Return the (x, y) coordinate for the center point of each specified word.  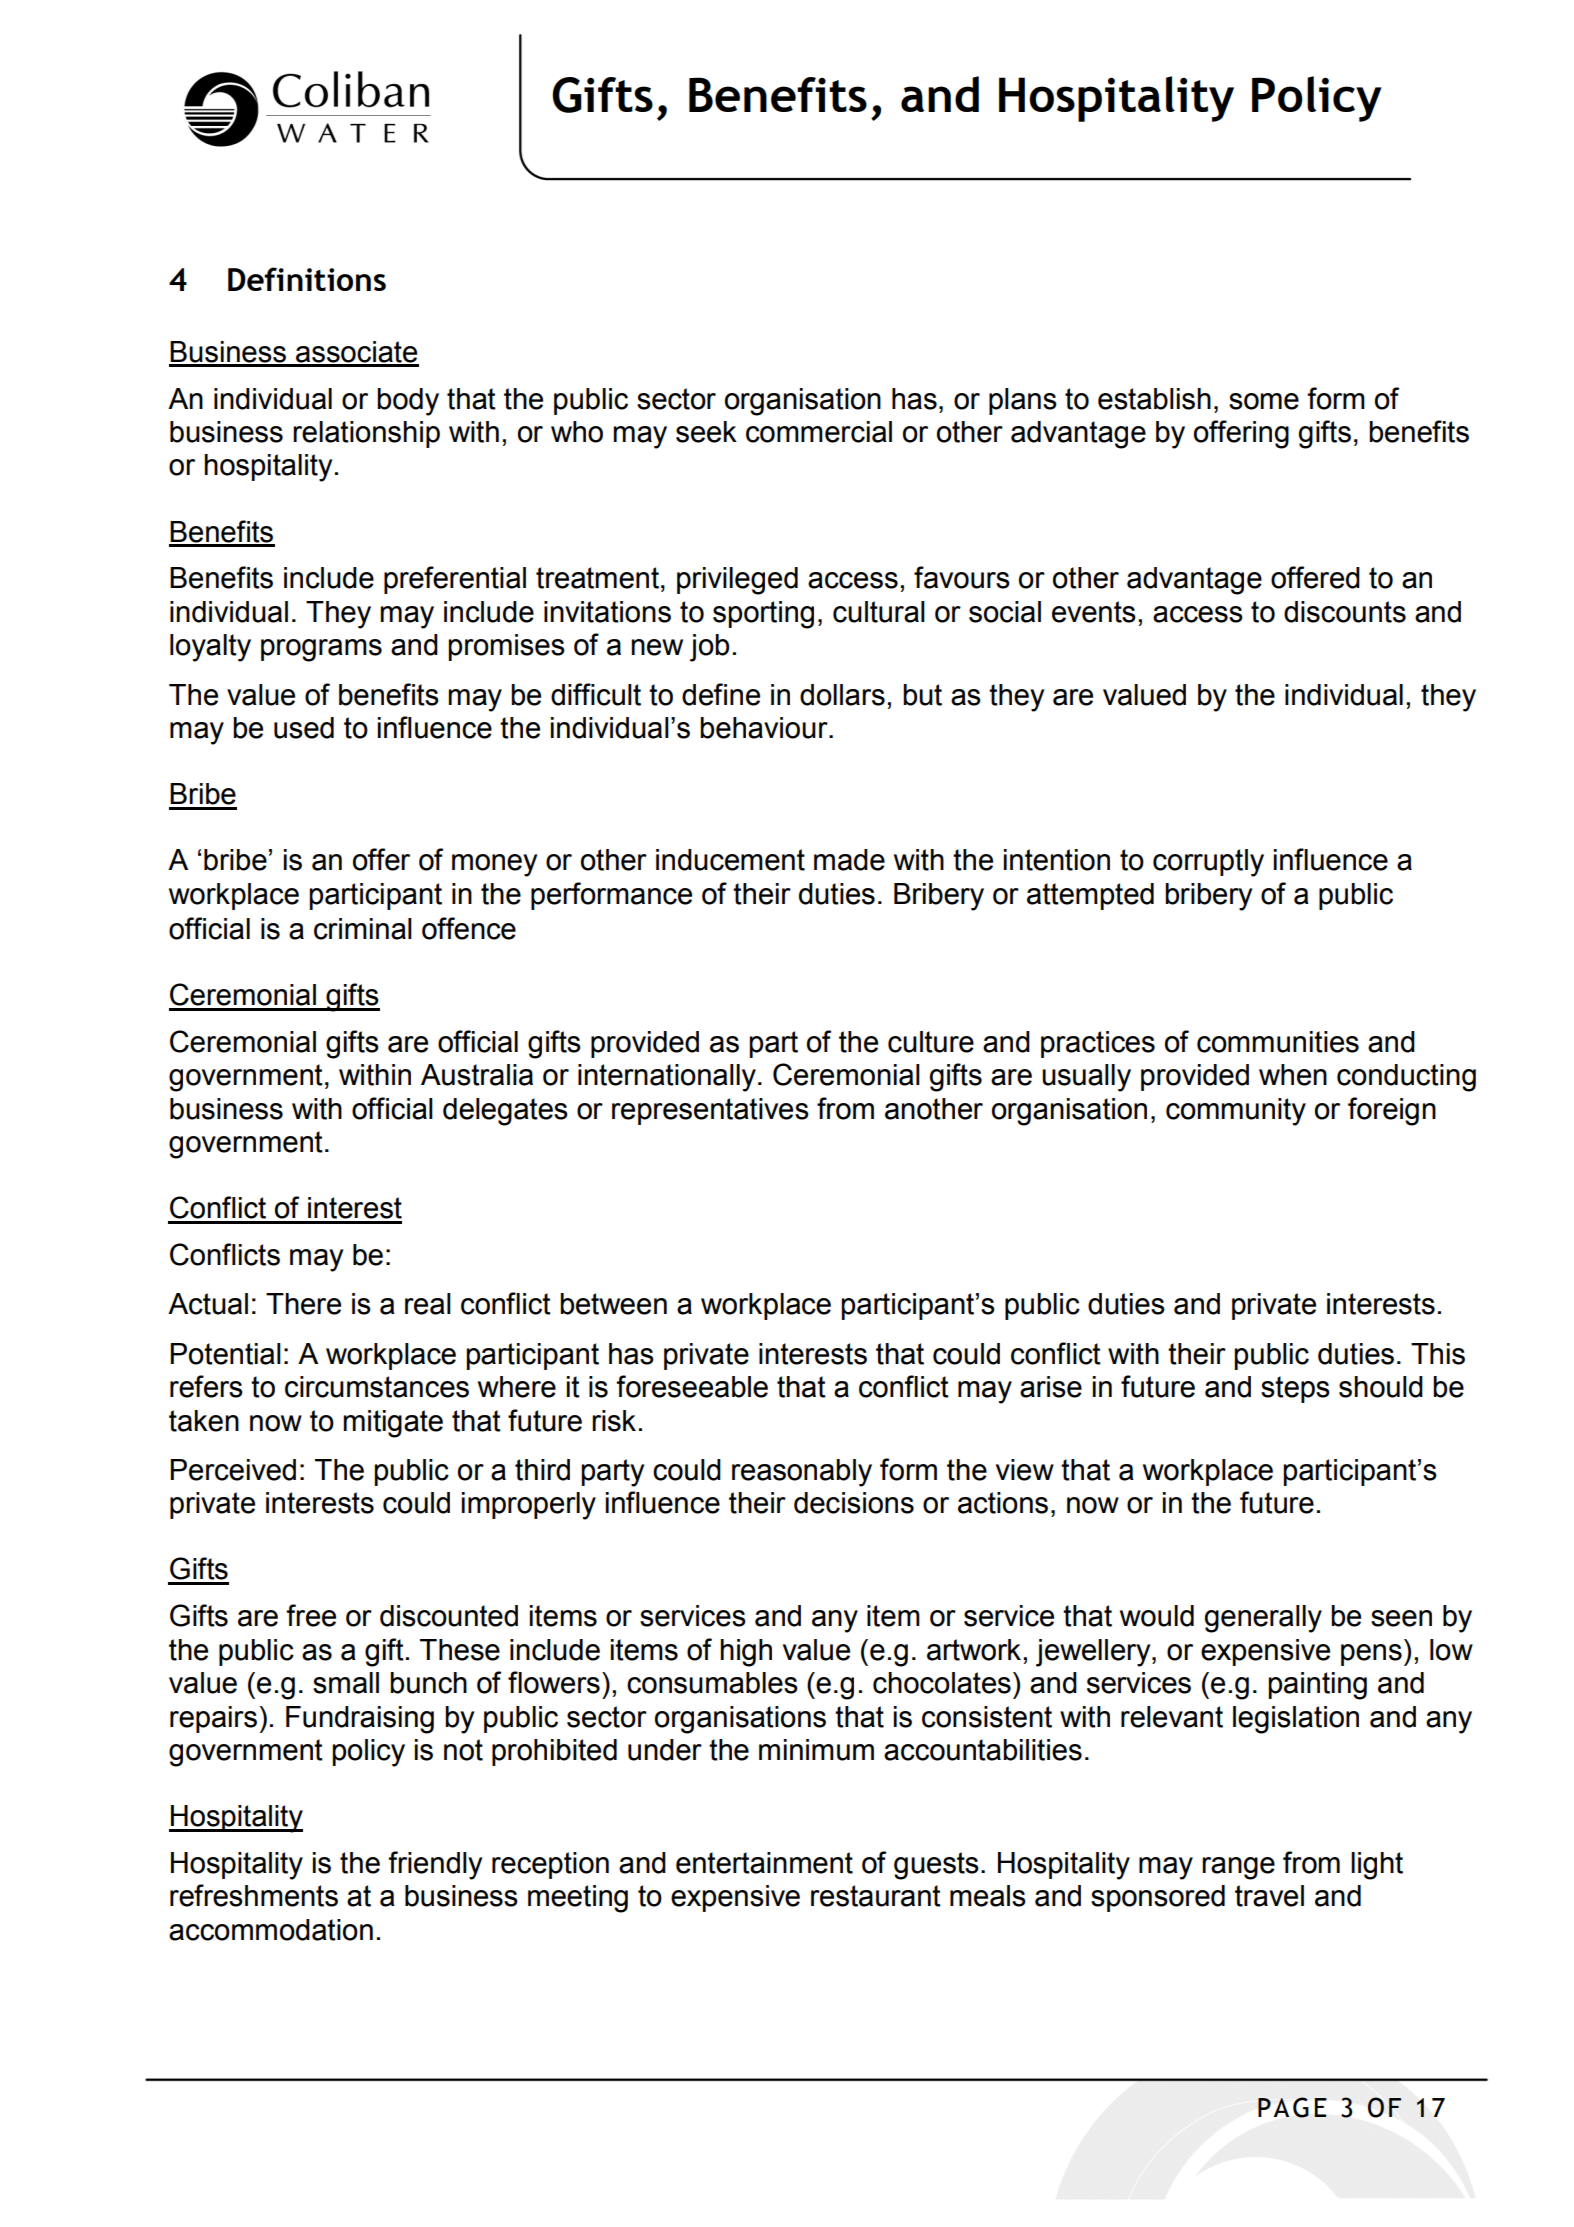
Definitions (307, 279)
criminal (363, 929)
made (849, 860)
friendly (435, 1865)
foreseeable (692, 1386)
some (1264, 401)
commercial (819, 432)
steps (1295, 1389)
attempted (1090, 896)
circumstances (377, 1387)
